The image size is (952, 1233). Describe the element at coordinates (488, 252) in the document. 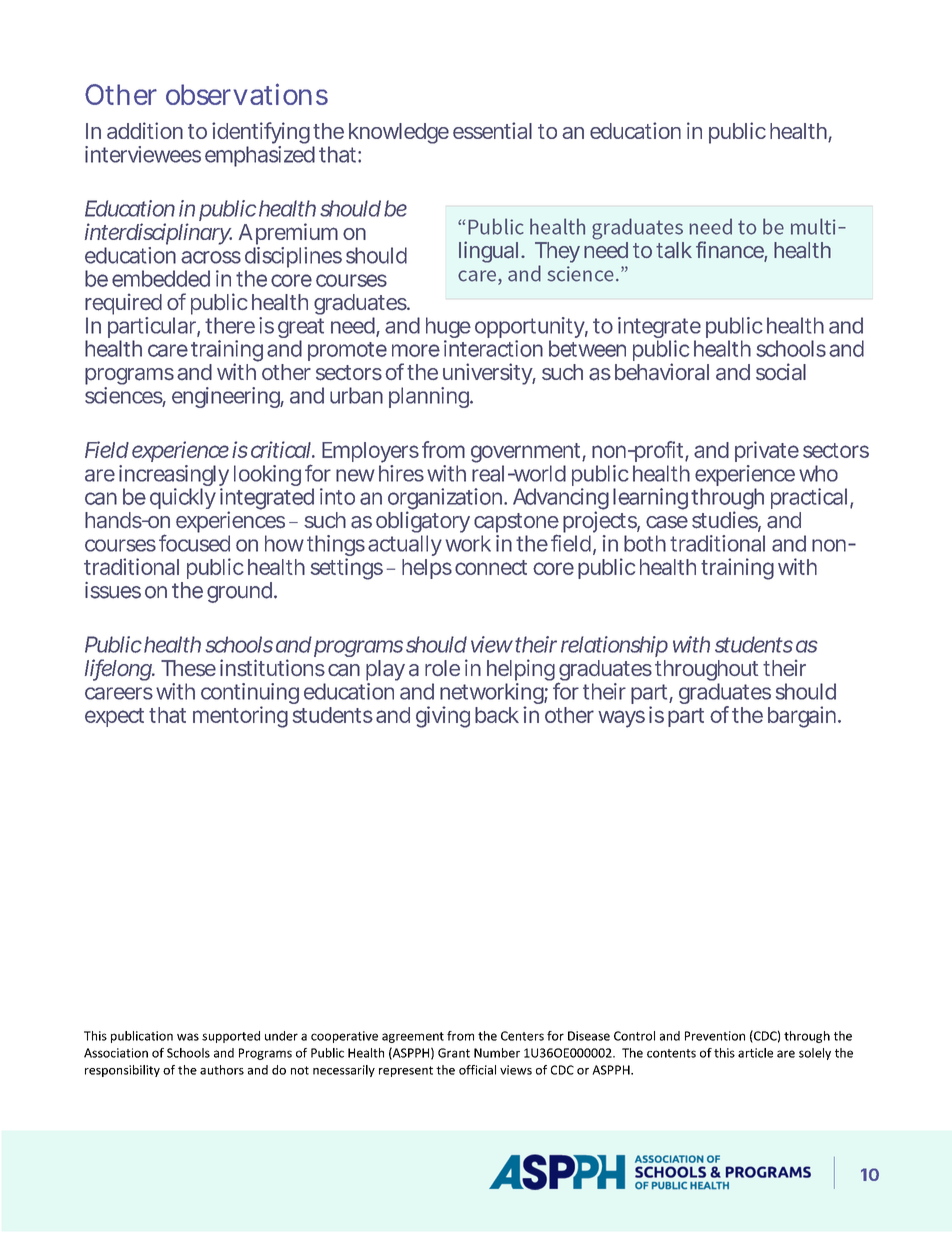

I see `lingual` at that location.
